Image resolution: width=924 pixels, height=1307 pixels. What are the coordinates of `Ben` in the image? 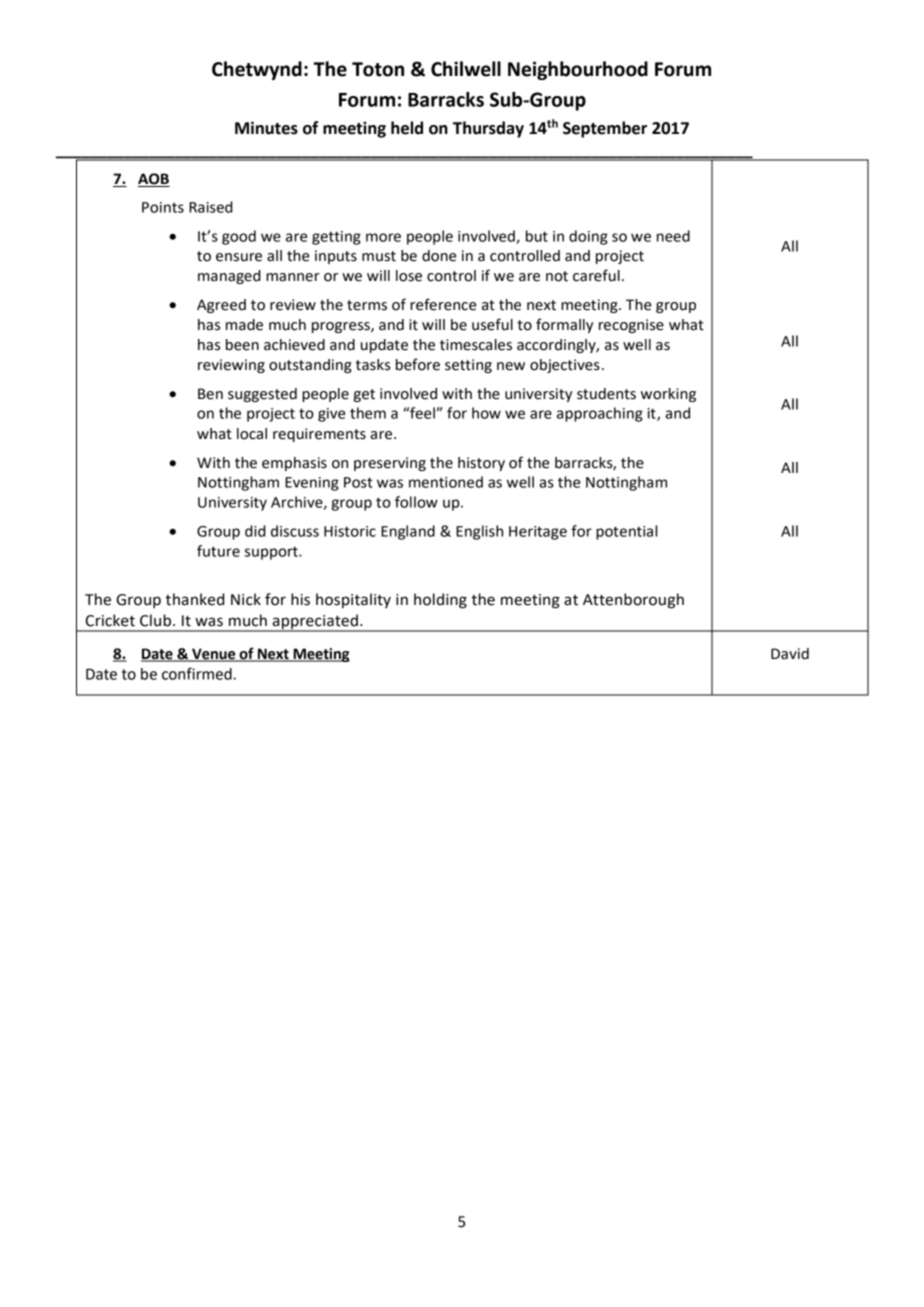 It's located at (210, 394).
